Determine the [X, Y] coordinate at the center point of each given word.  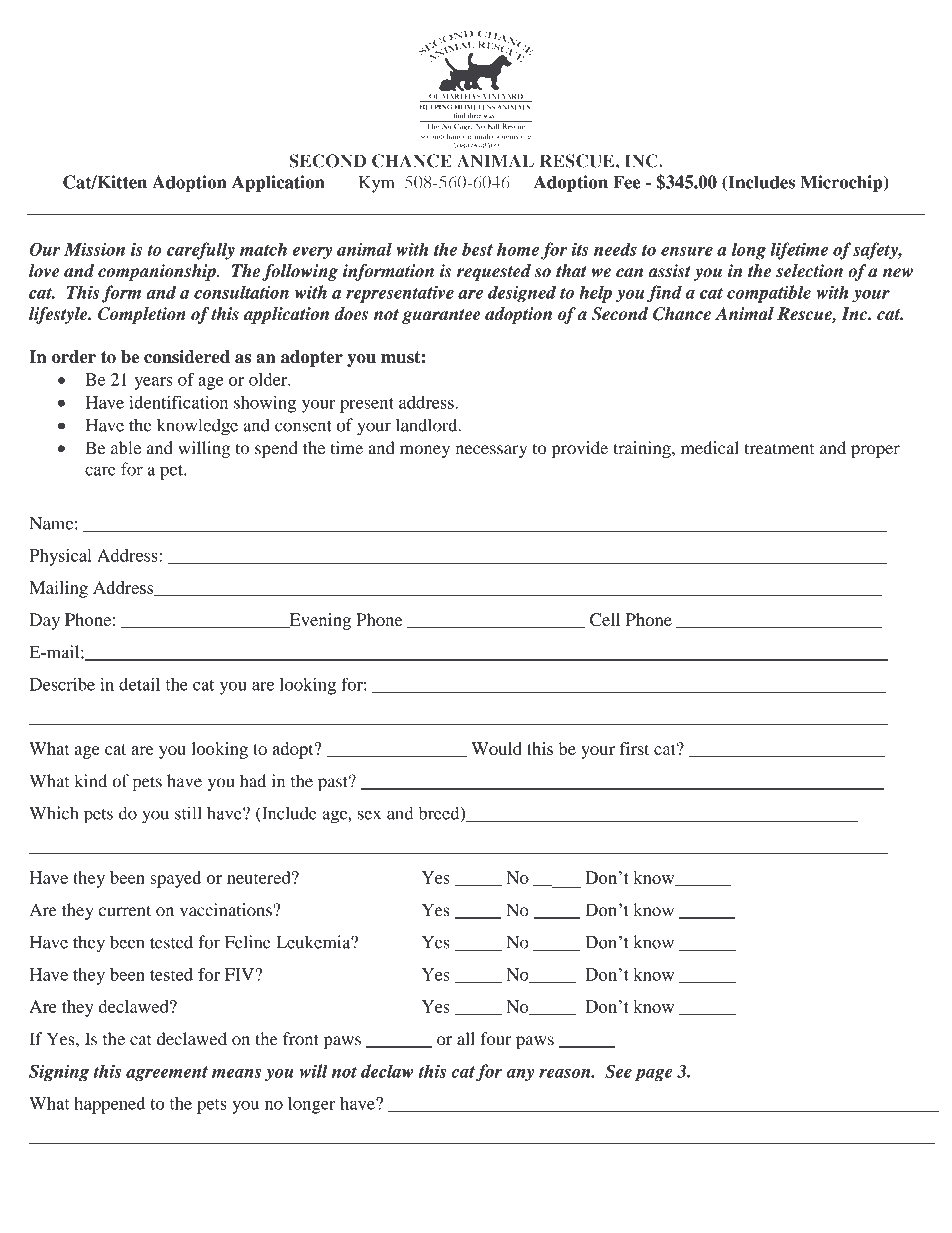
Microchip [842, 183]
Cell [605, 619]
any [520, 1075]
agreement [167, 1074]
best [477, 249]
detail [139, 684]
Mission [94, 249]
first [634, 748]
